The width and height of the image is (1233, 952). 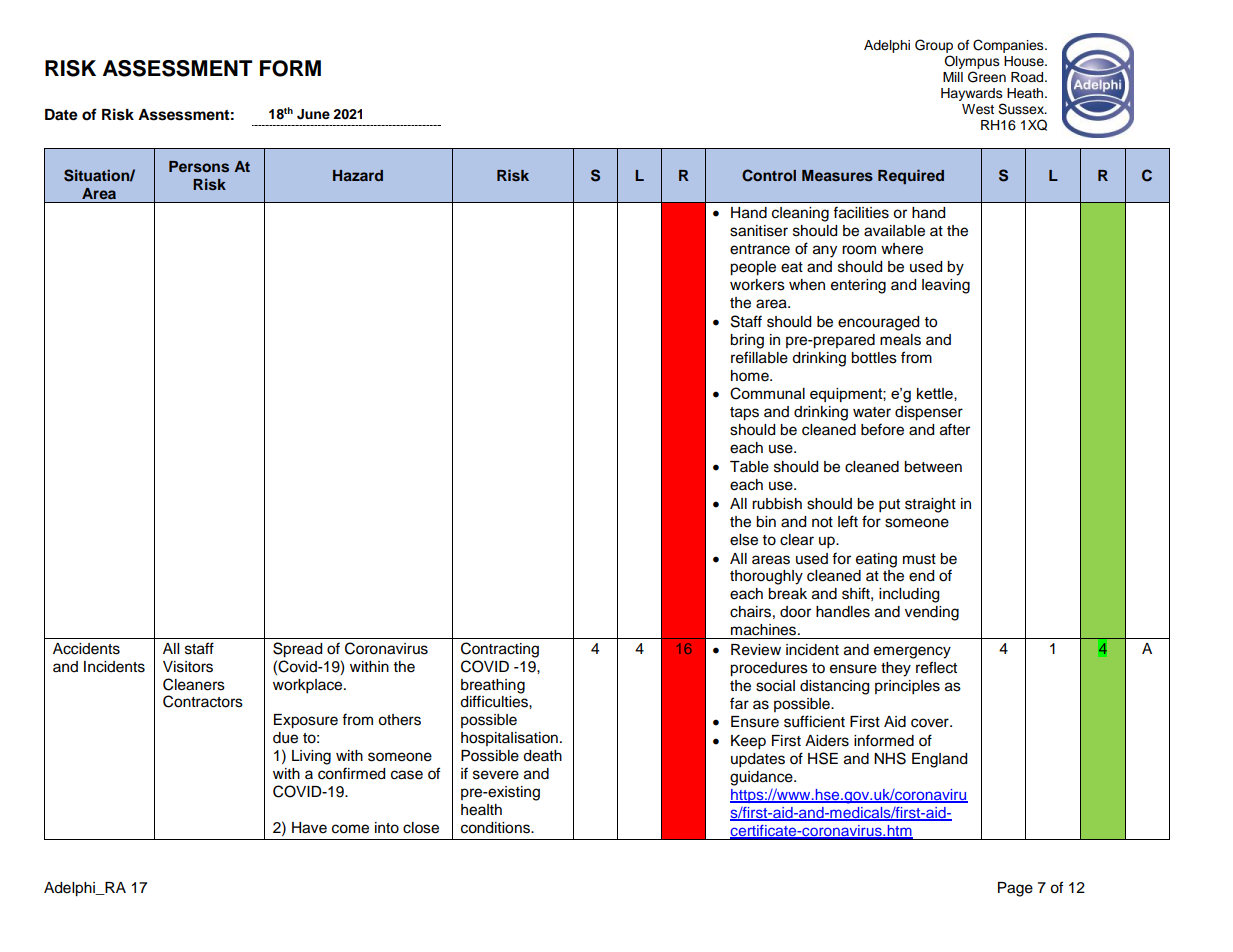 I want to click on Hazard, so click(x=358, y=175).
